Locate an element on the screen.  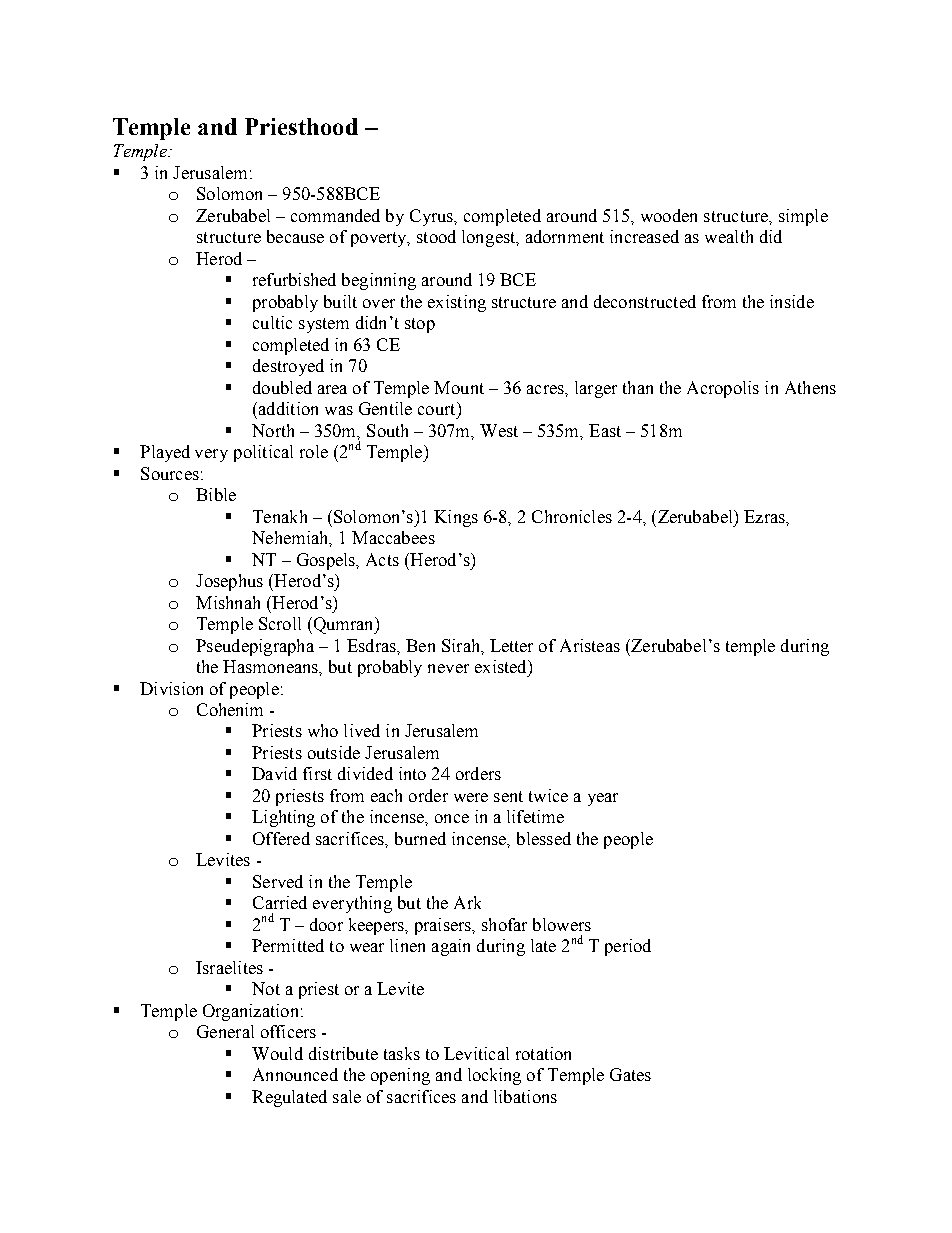
Scroll is located at coordinates (280, 623).
